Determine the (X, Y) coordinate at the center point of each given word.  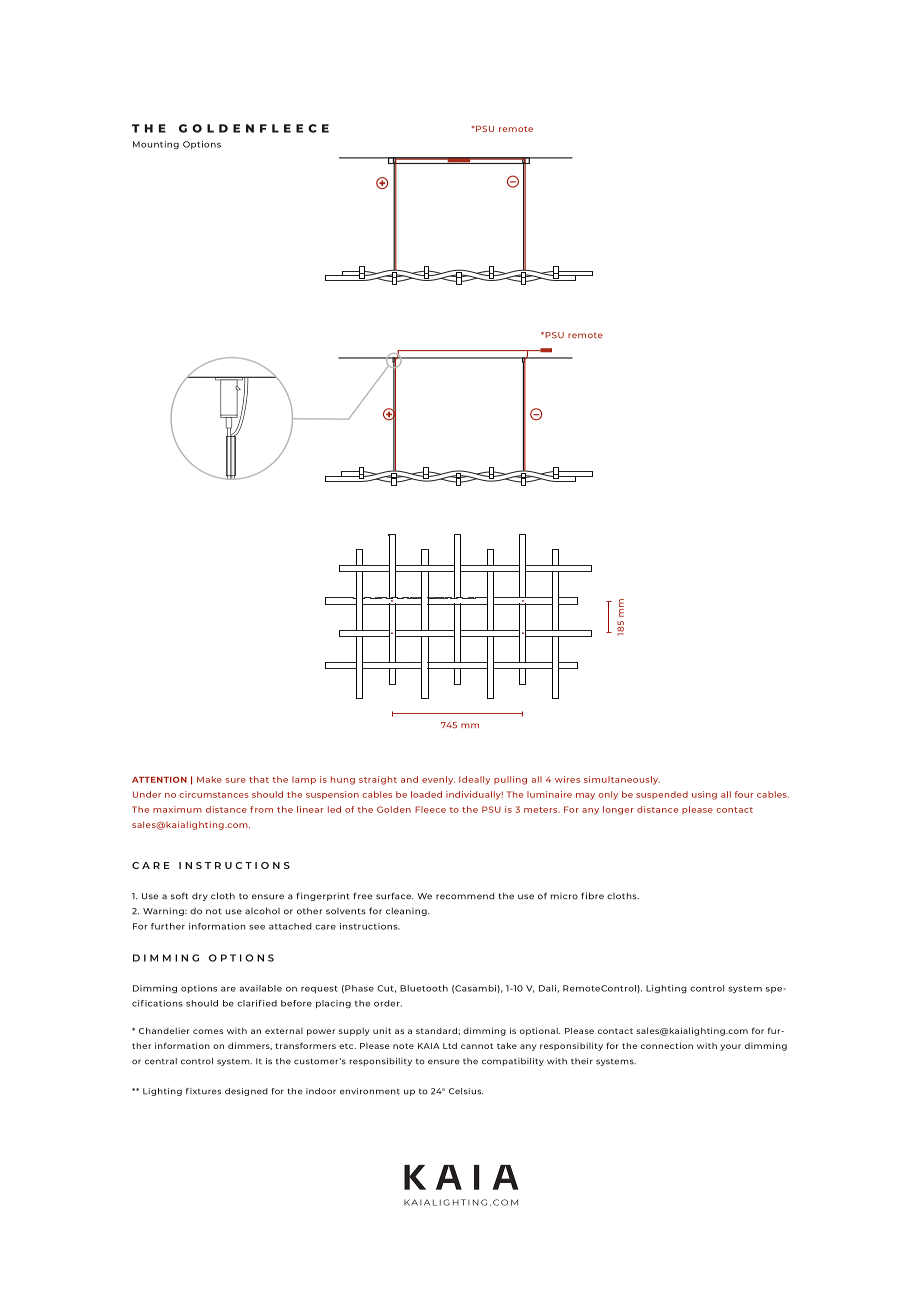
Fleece (430, 809)
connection (667, 1045)
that (259, 779)
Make (209, 779)
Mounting (156, 145)
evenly (438, 780)
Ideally (474, 780)
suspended (662, 795)
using (704, 795)
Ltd (450, 1045)
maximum (177, 809)
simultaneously (622, 780)
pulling (510, 780)
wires (567, 779)
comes (208, 1031)
